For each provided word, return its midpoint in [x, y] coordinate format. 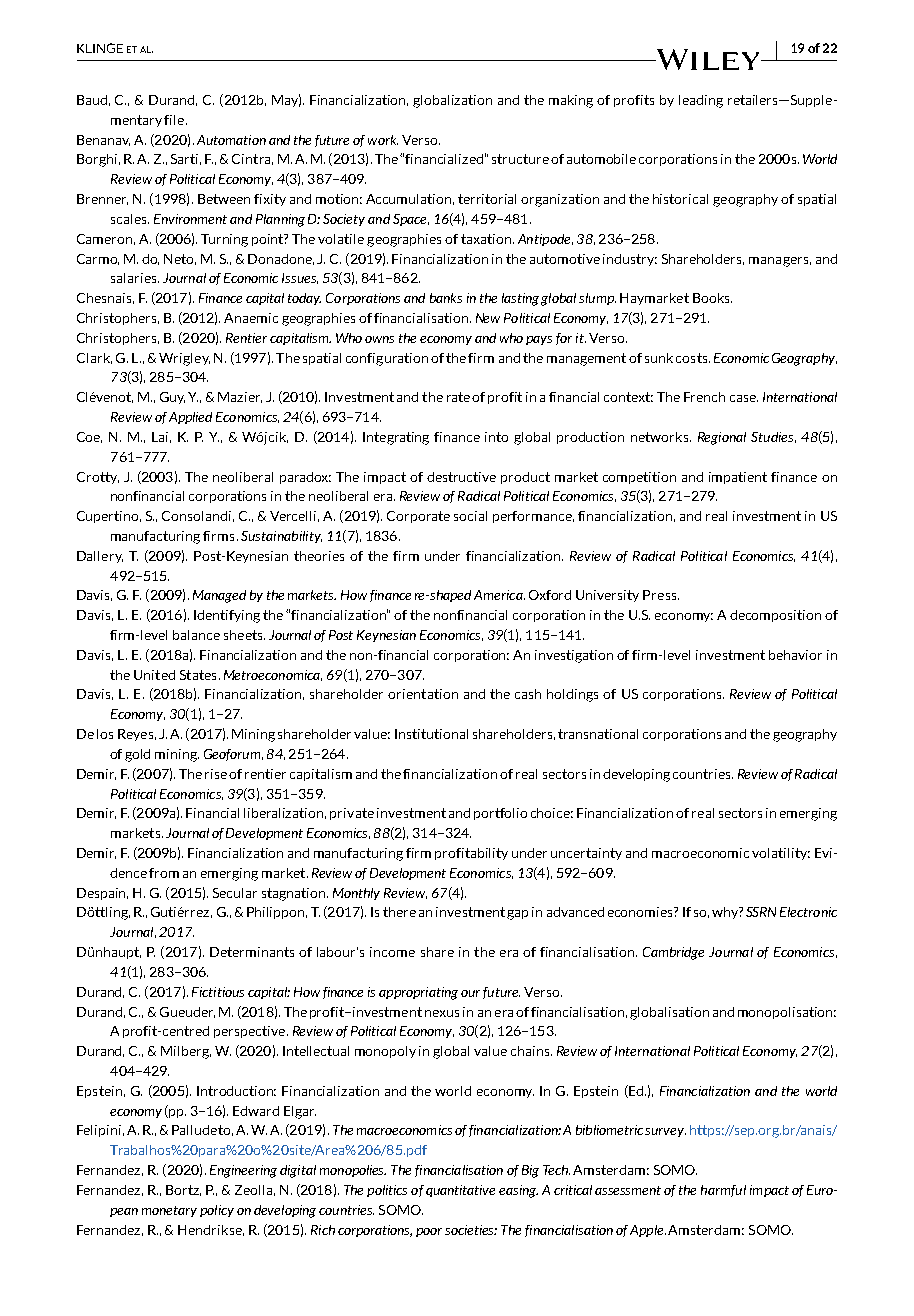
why [726, 913]
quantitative [460, 1191]
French [704, 397]
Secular [235, 893]
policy [217, 1211]
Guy [172, 398]
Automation [231, 140]
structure [520, 159]
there [399, 912]
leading [701, 101]
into [496, 437]
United [154, 675]
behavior [795, 655]
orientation [423, 694]
